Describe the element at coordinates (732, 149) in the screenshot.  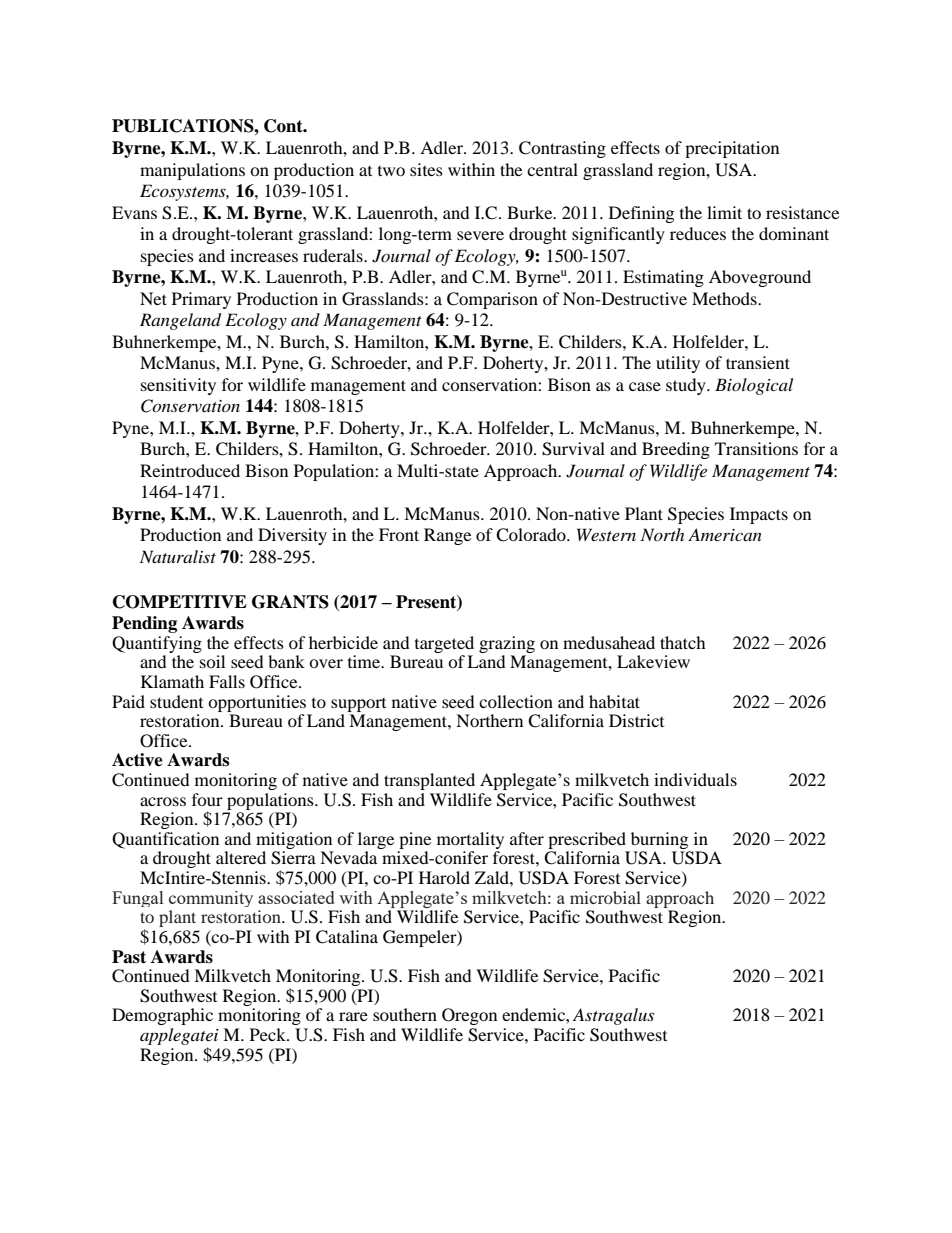
I see `precipitation` at that location.
